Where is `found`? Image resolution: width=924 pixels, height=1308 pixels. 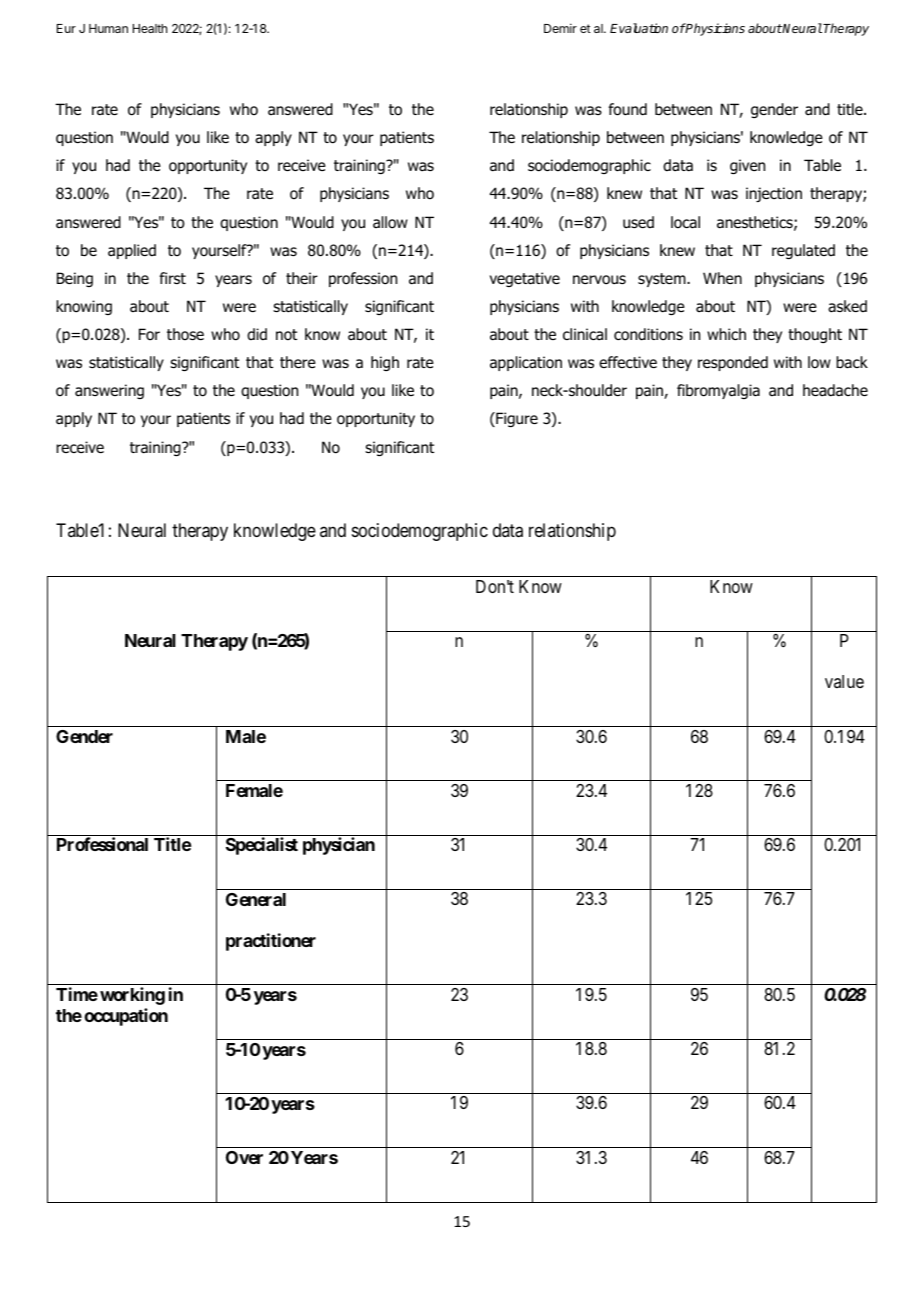 found is located at coordinates (627, 109).
